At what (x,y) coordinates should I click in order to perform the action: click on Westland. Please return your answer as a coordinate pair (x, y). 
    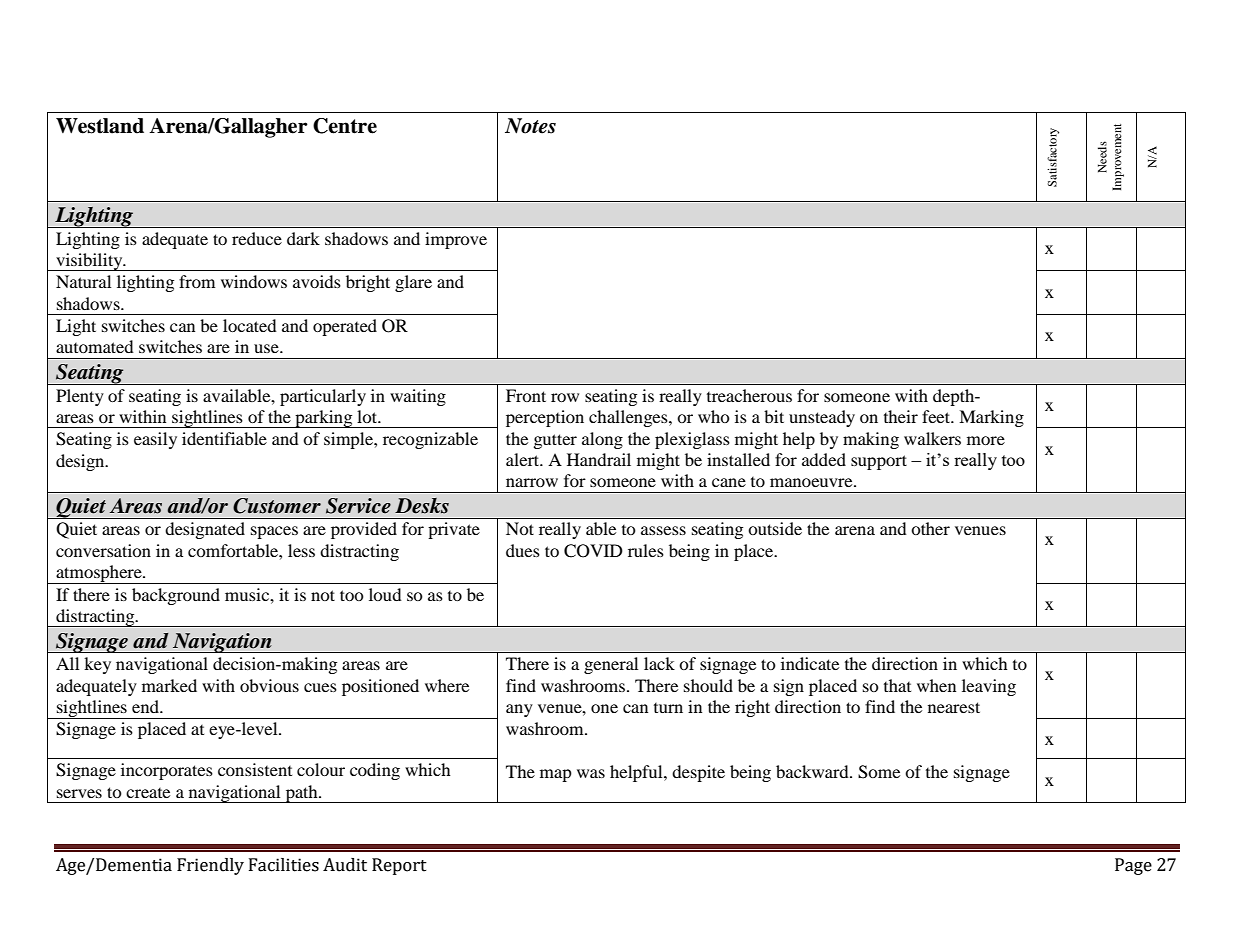
    Looking at the image, I should click on (100, 126).
